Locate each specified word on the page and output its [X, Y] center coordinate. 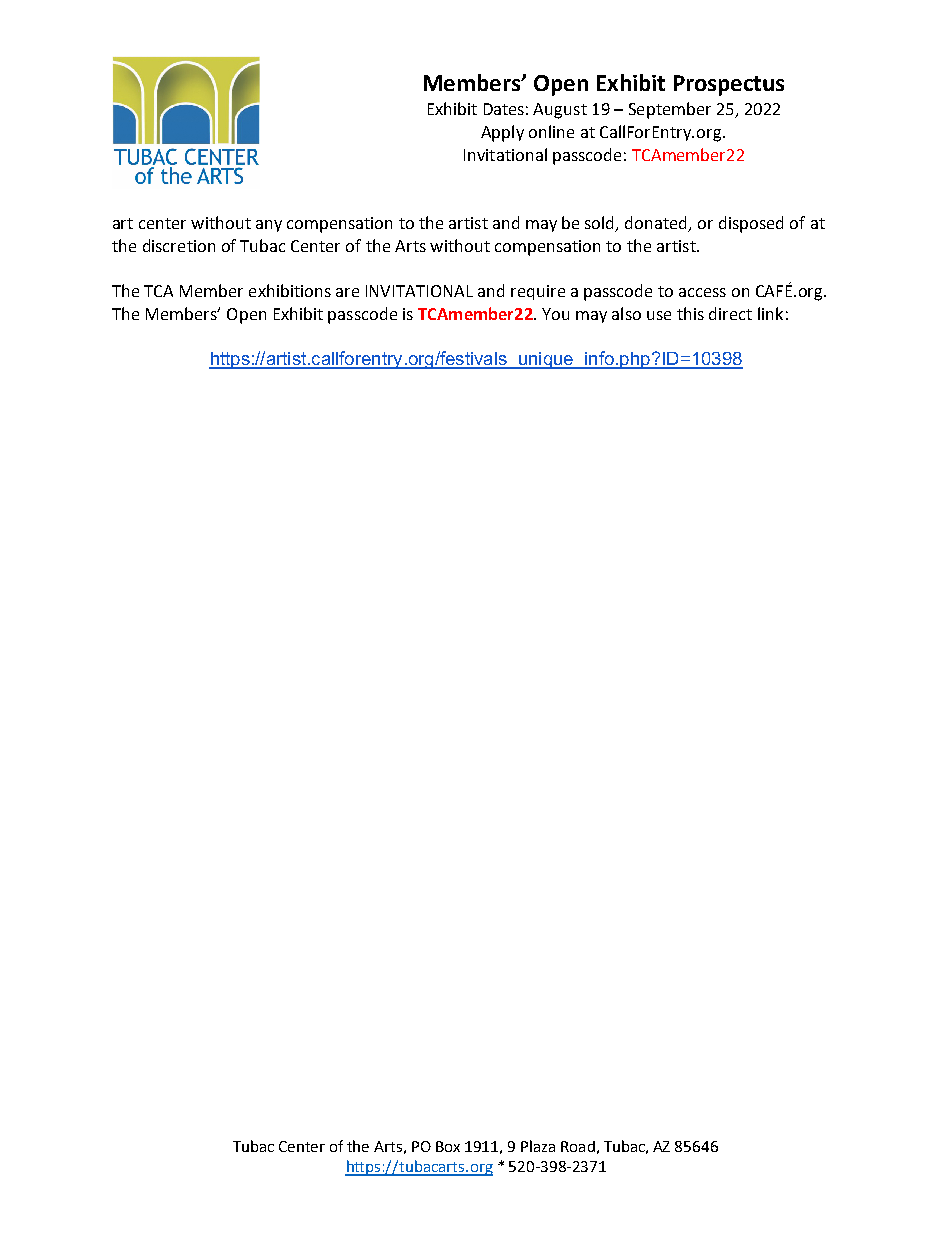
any [269, 226]
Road [578, 1146]
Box [448, 1146]
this [690, 313]
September [670, 110]
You [555, 314]
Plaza [538, 1146]
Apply [502, 133]
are [347, 292]
